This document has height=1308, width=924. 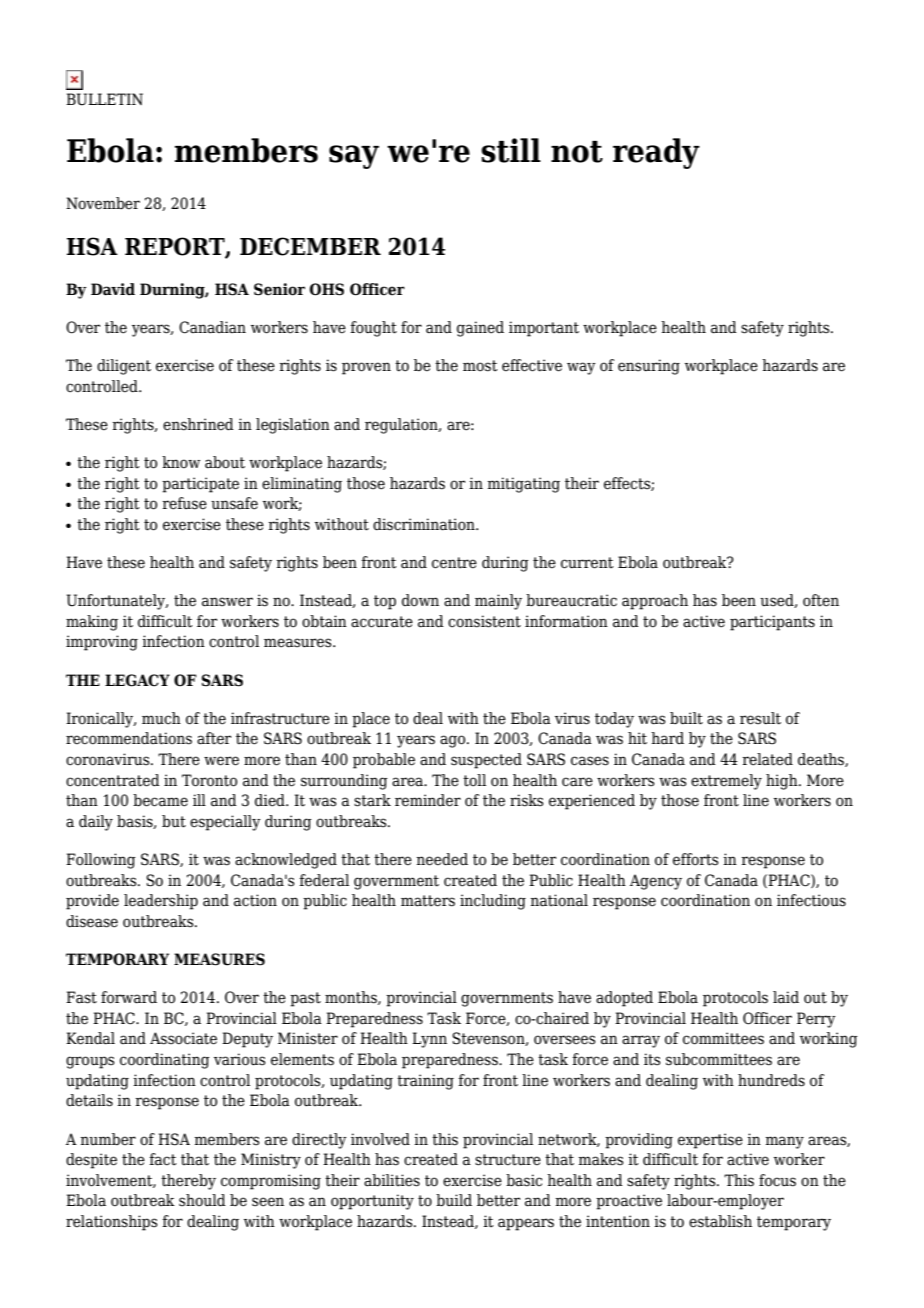 What do you see at coordinates (198, 424) in the document?
I see `enshrined` at bounding box center [198, 424].
